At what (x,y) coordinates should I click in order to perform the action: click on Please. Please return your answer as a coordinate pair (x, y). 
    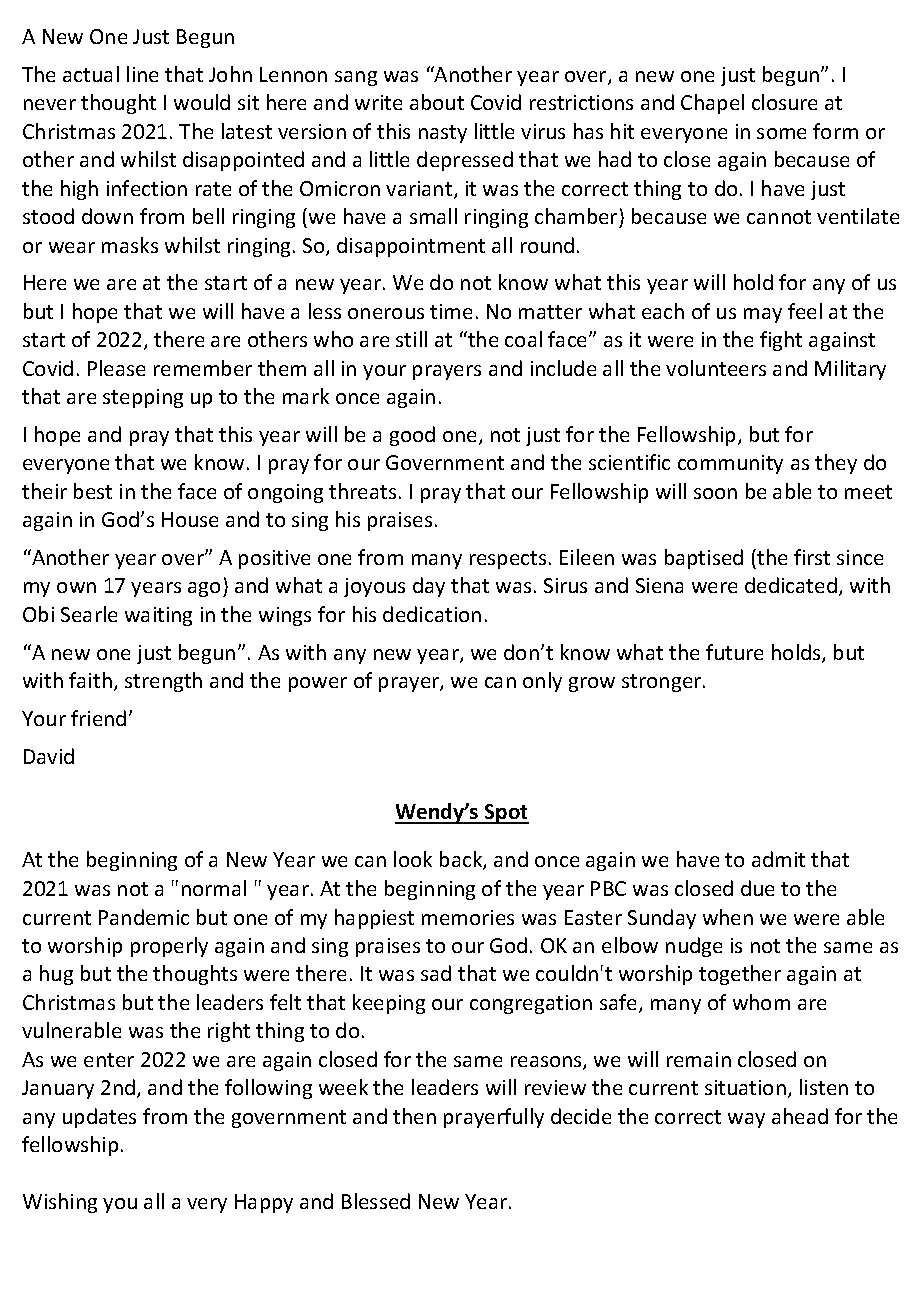
    Looking at the image, I should click on (116, 368).
